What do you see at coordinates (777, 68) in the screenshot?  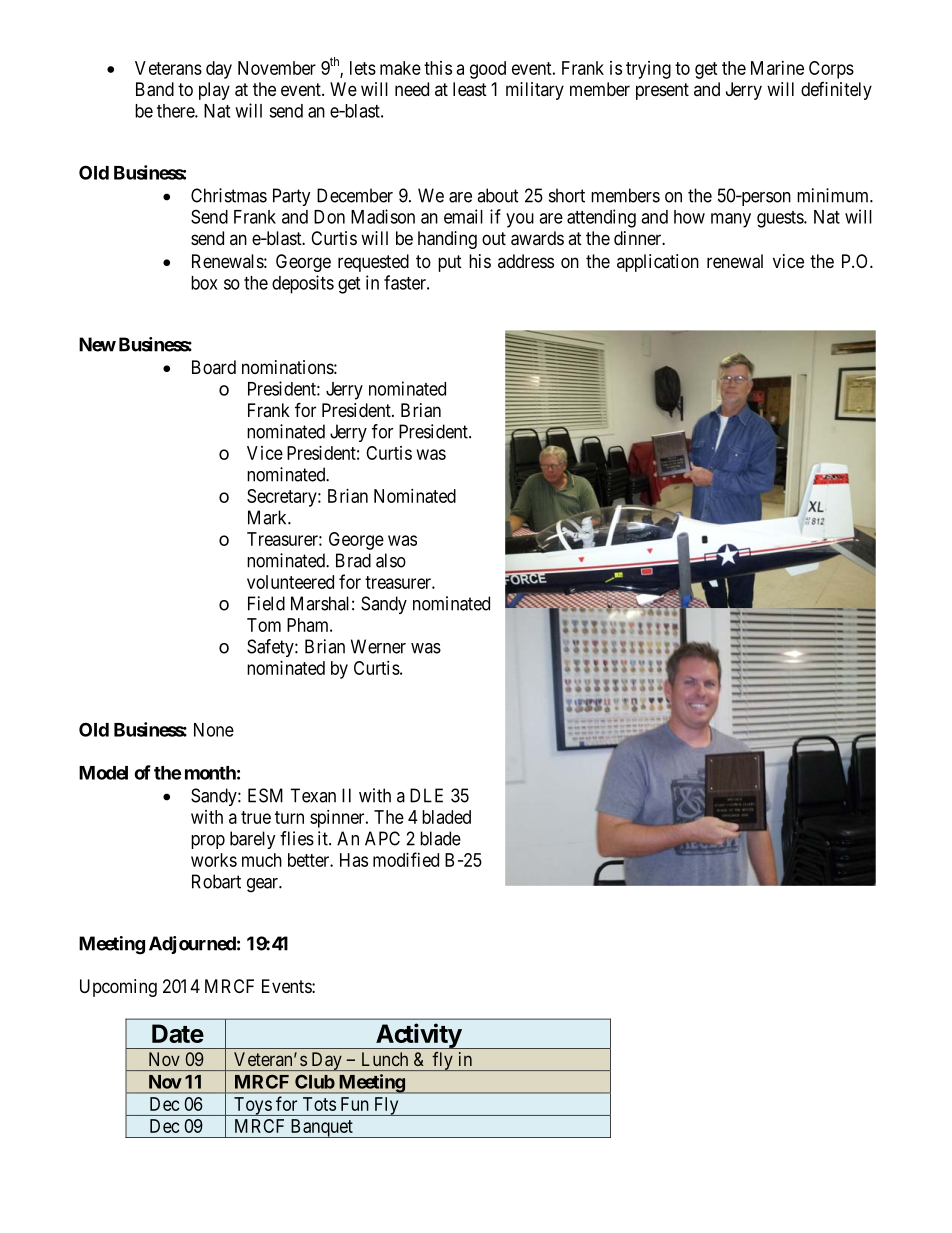 I see `Marine` at bounding box center [777, 68].
